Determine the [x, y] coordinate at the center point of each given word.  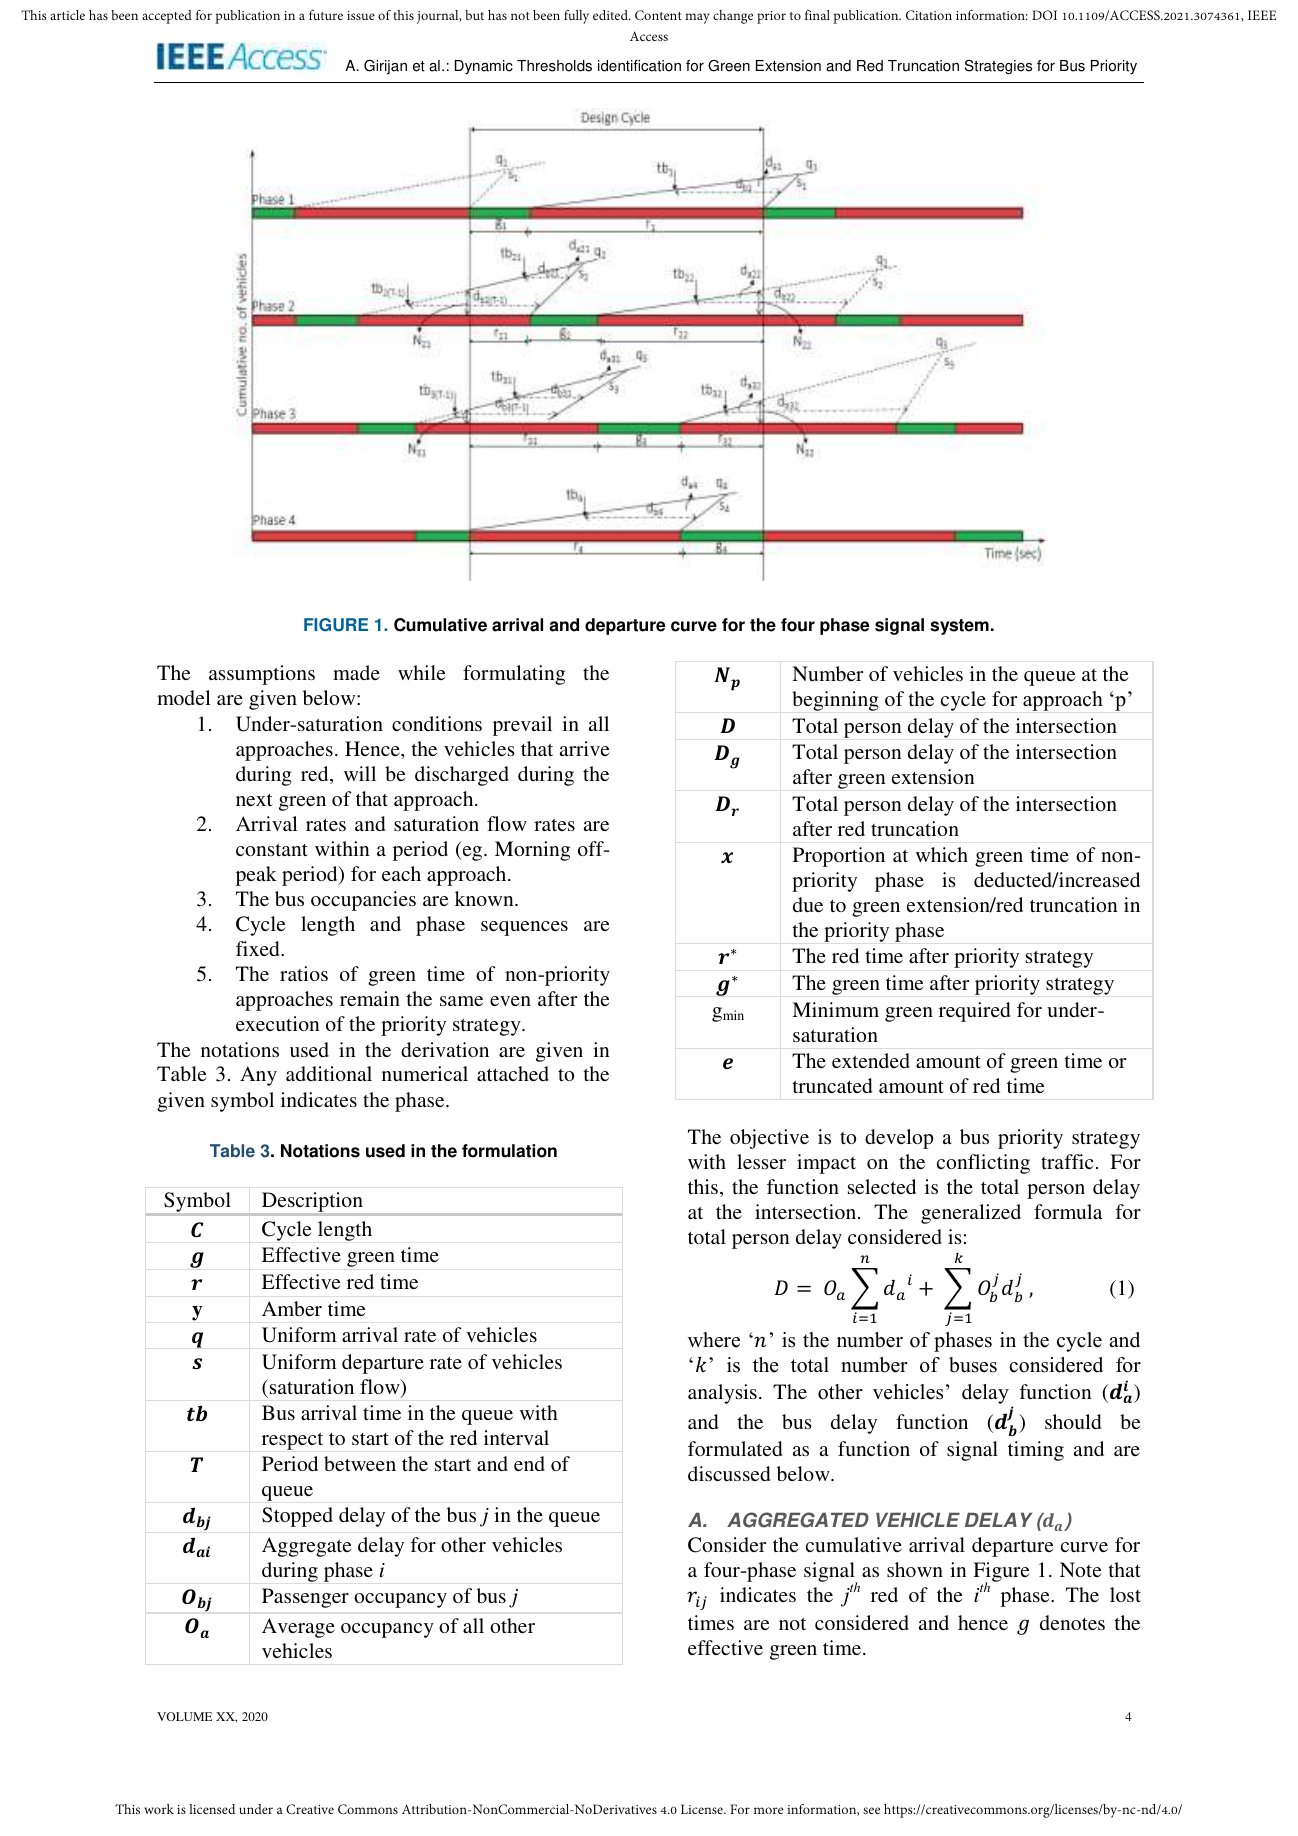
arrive [584, 748]
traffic [1067, 1161]
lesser [761, 1161]
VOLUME [184, 1716]
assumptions [262, 675]
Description [312, 1203]
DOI [1044, 15]
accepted [167, 17]
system [959, 627]
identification [639, 66]
